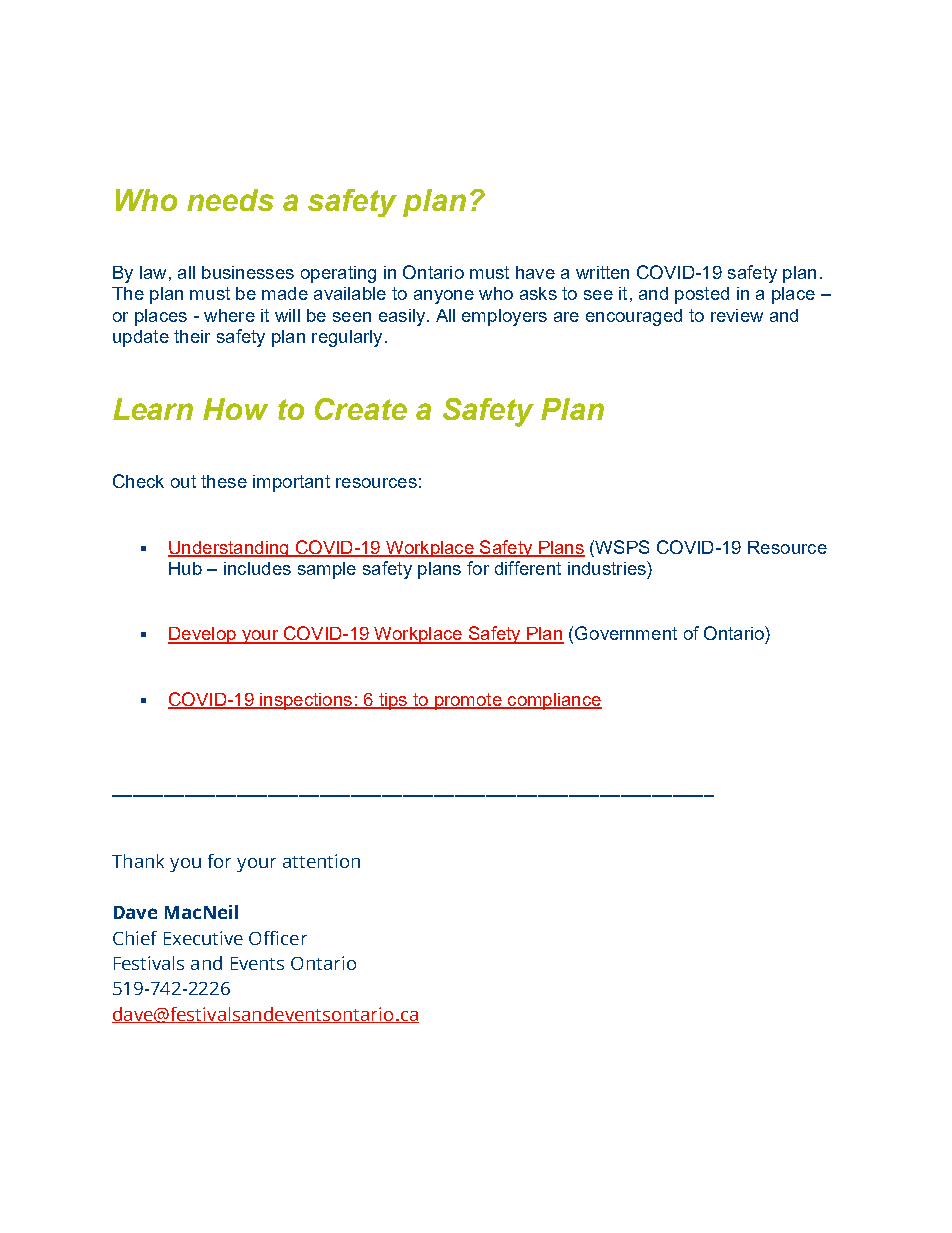 Image resolution: width=952 pixels, height=1233 pixels. I want to click on compliance, so click(554, 701).
